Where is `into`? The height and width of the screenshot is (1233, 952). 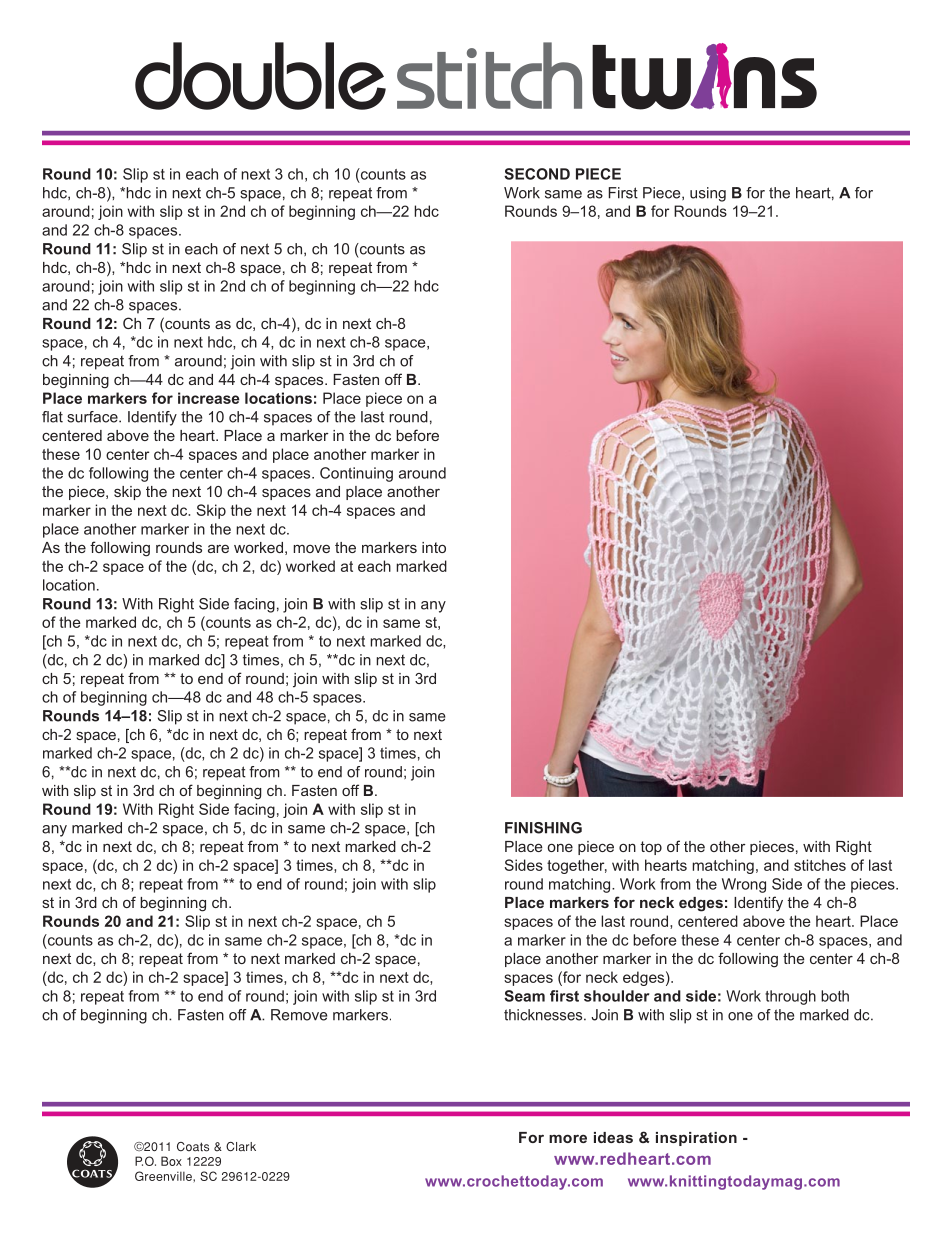
into is located at coordinates (434, 547).
